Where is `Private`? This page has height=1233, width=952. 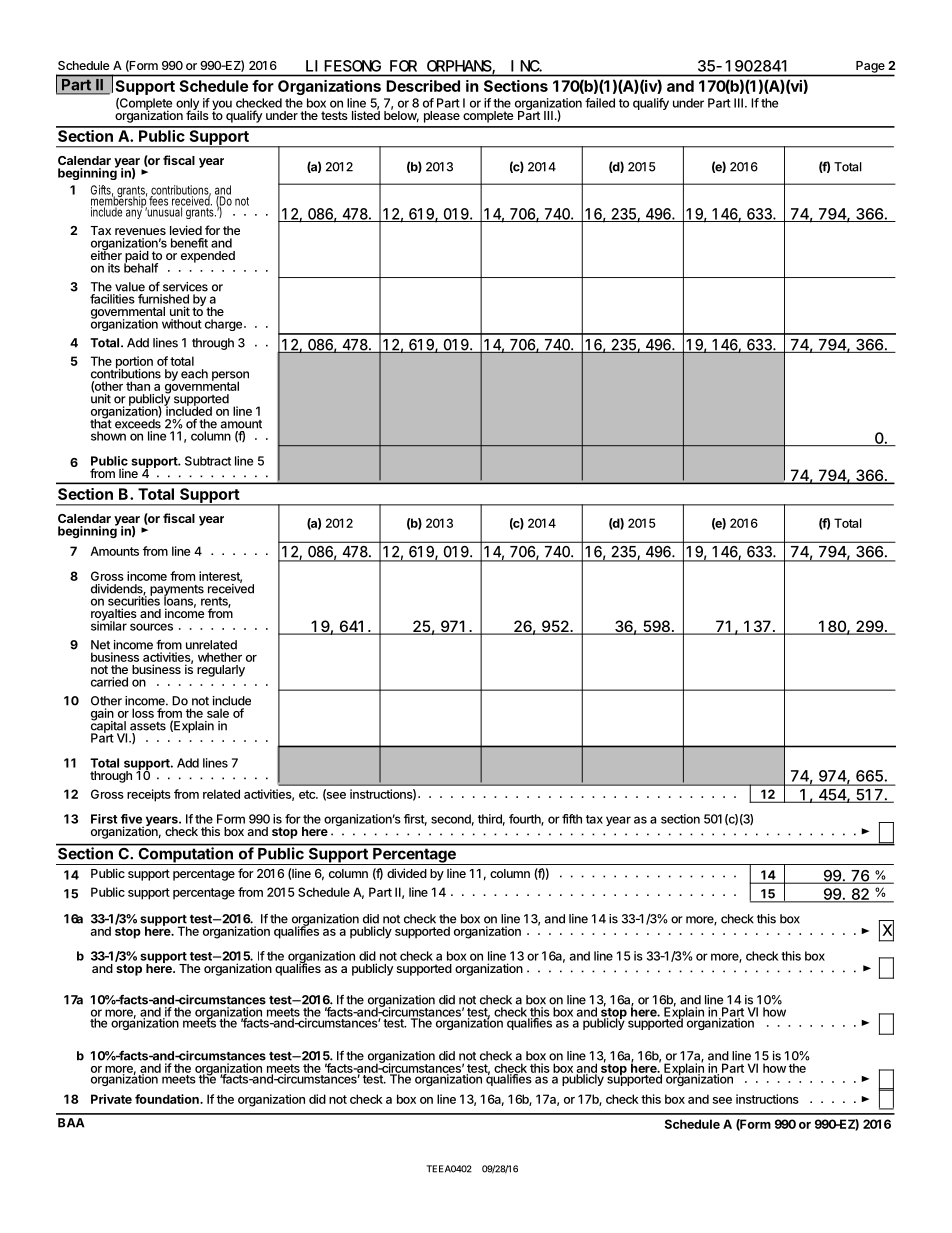
Private is located at coordinates (111, 1099).
